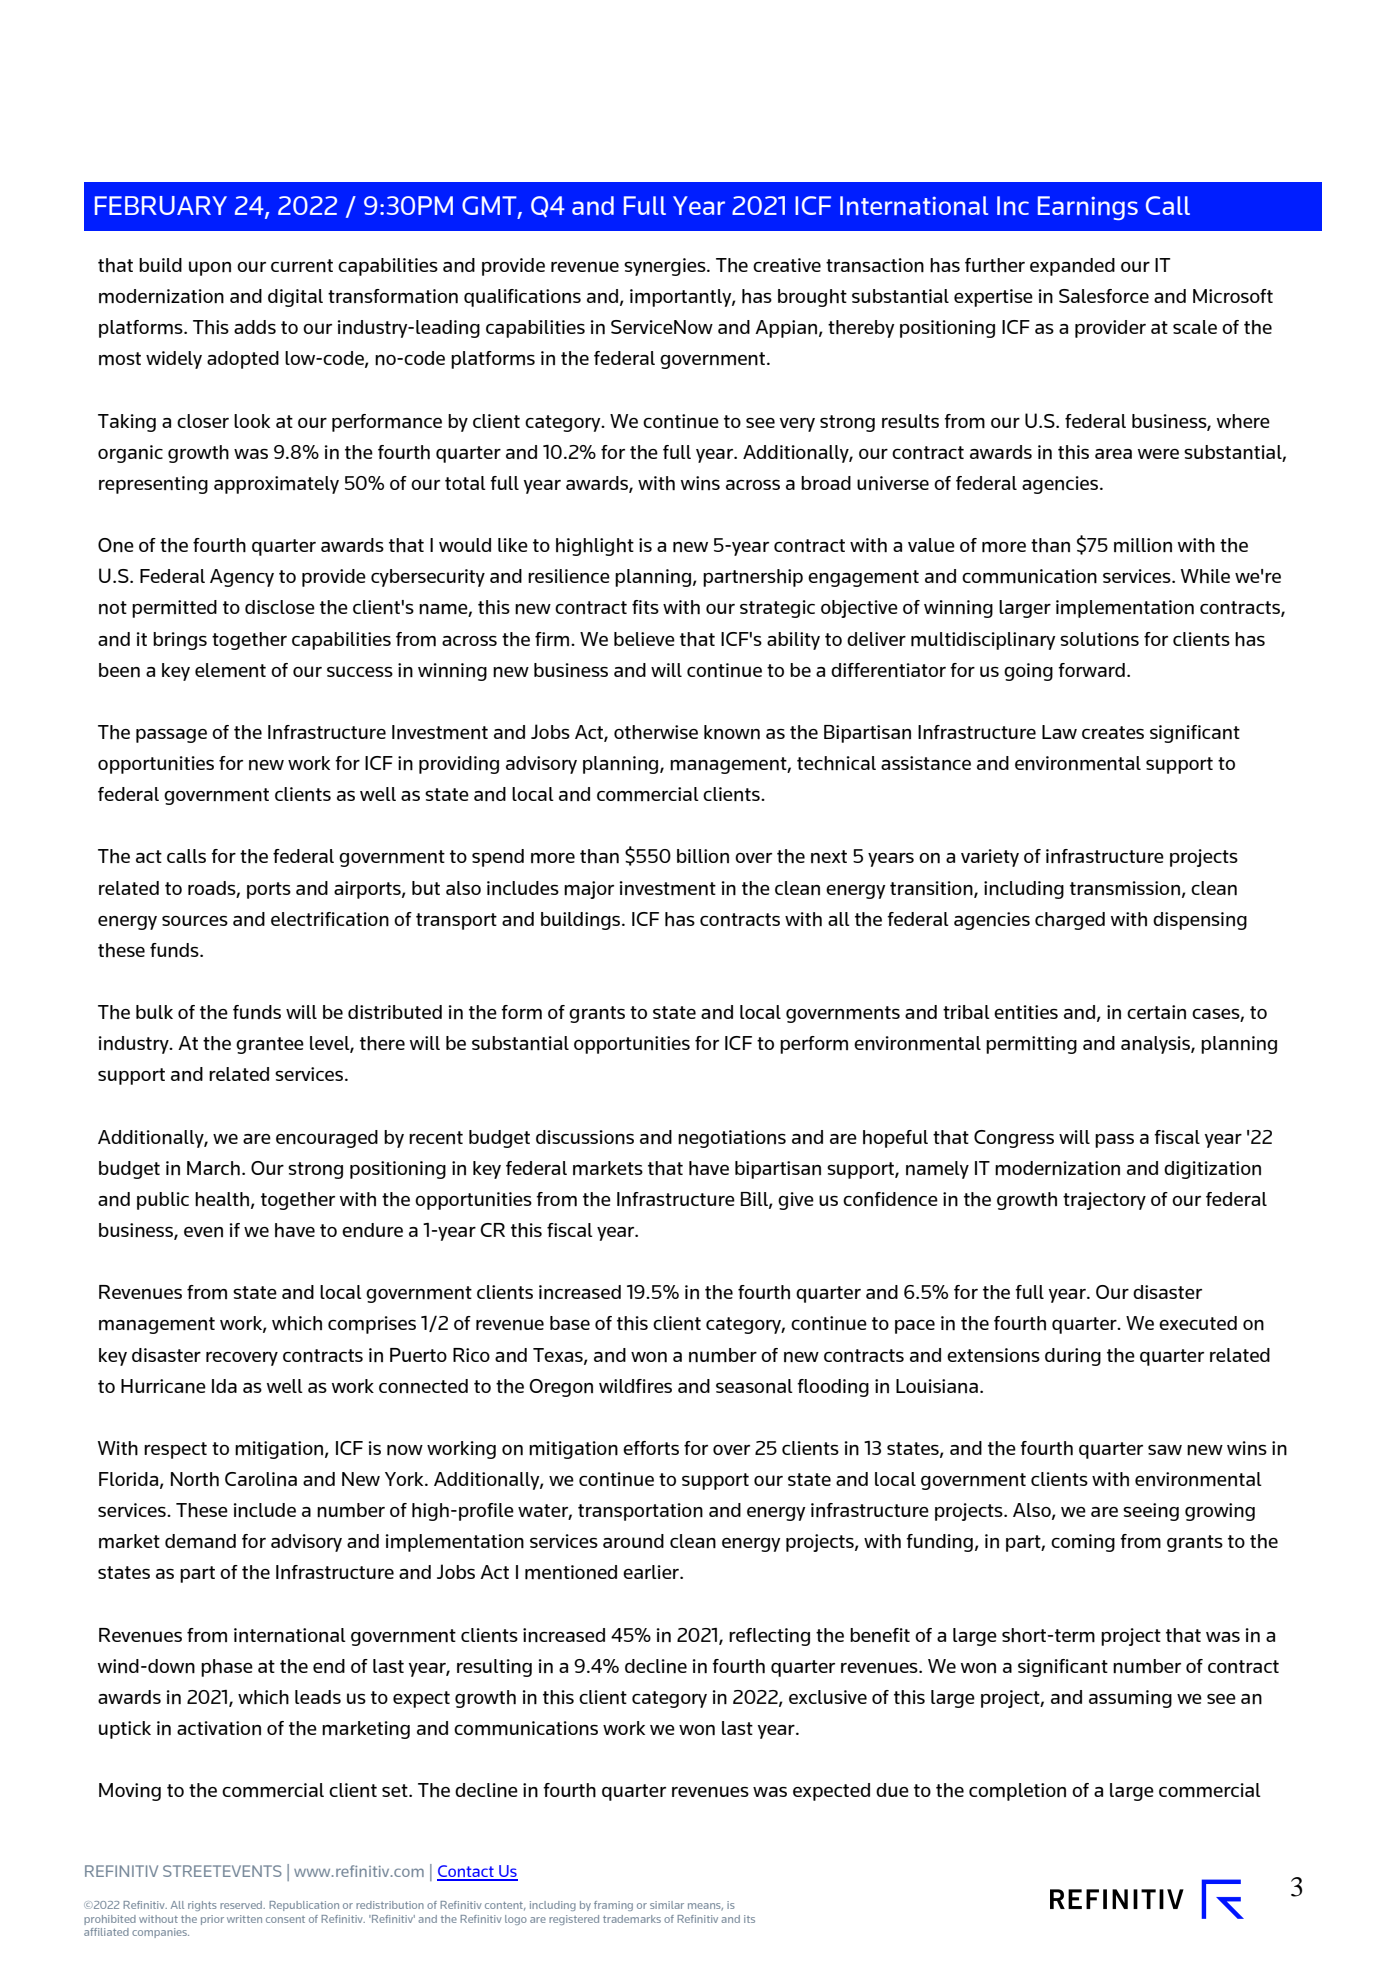 The image size is (1388, 1963). I want to click on bulk, so click(154, 1012).
